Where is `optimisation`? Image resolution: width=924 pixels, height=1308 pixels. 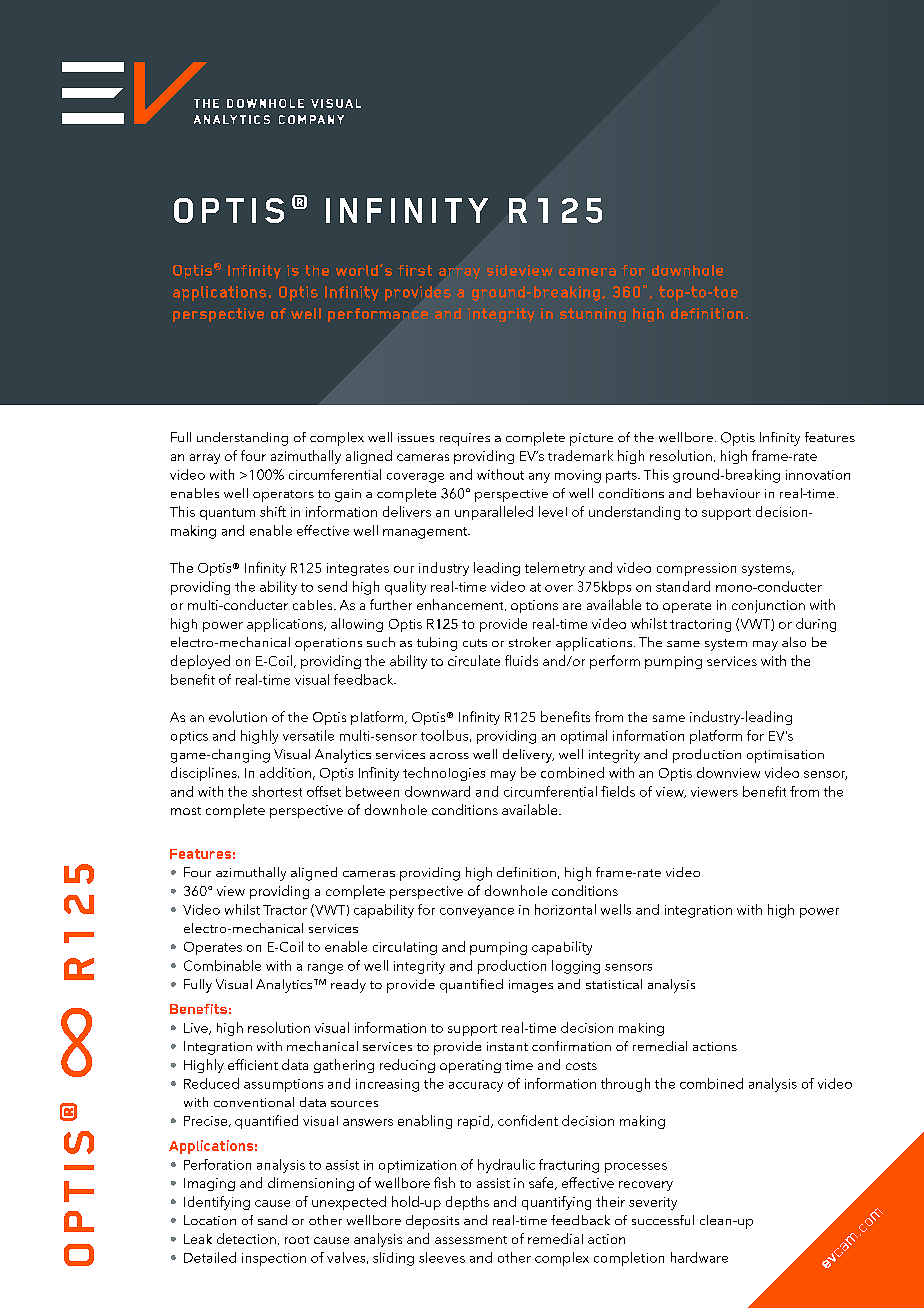 optimisation is located at coordinates (785, 756).
